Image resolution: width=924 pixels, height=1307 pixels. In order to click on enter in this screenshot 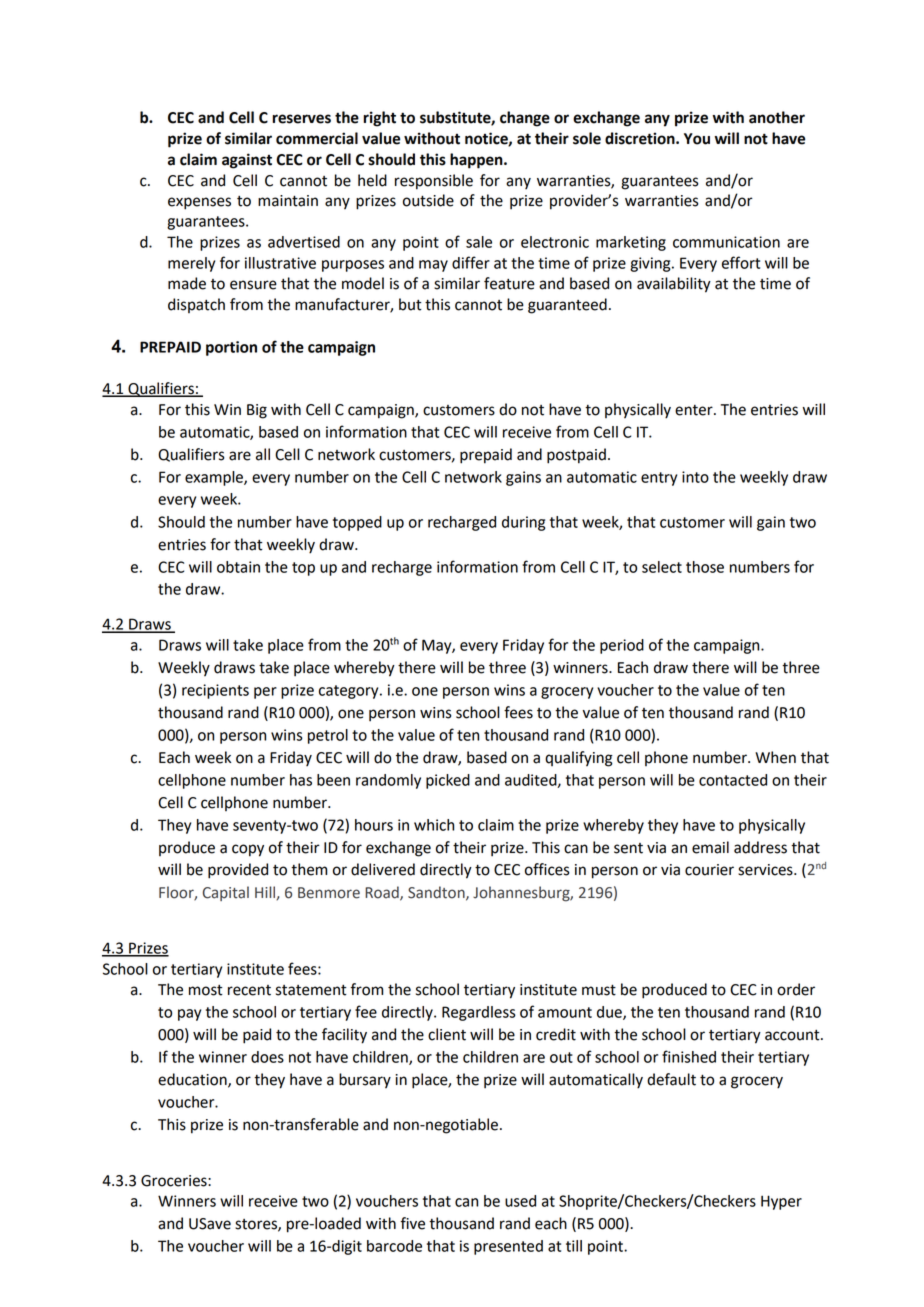, I will do `click(695, 410)`.
